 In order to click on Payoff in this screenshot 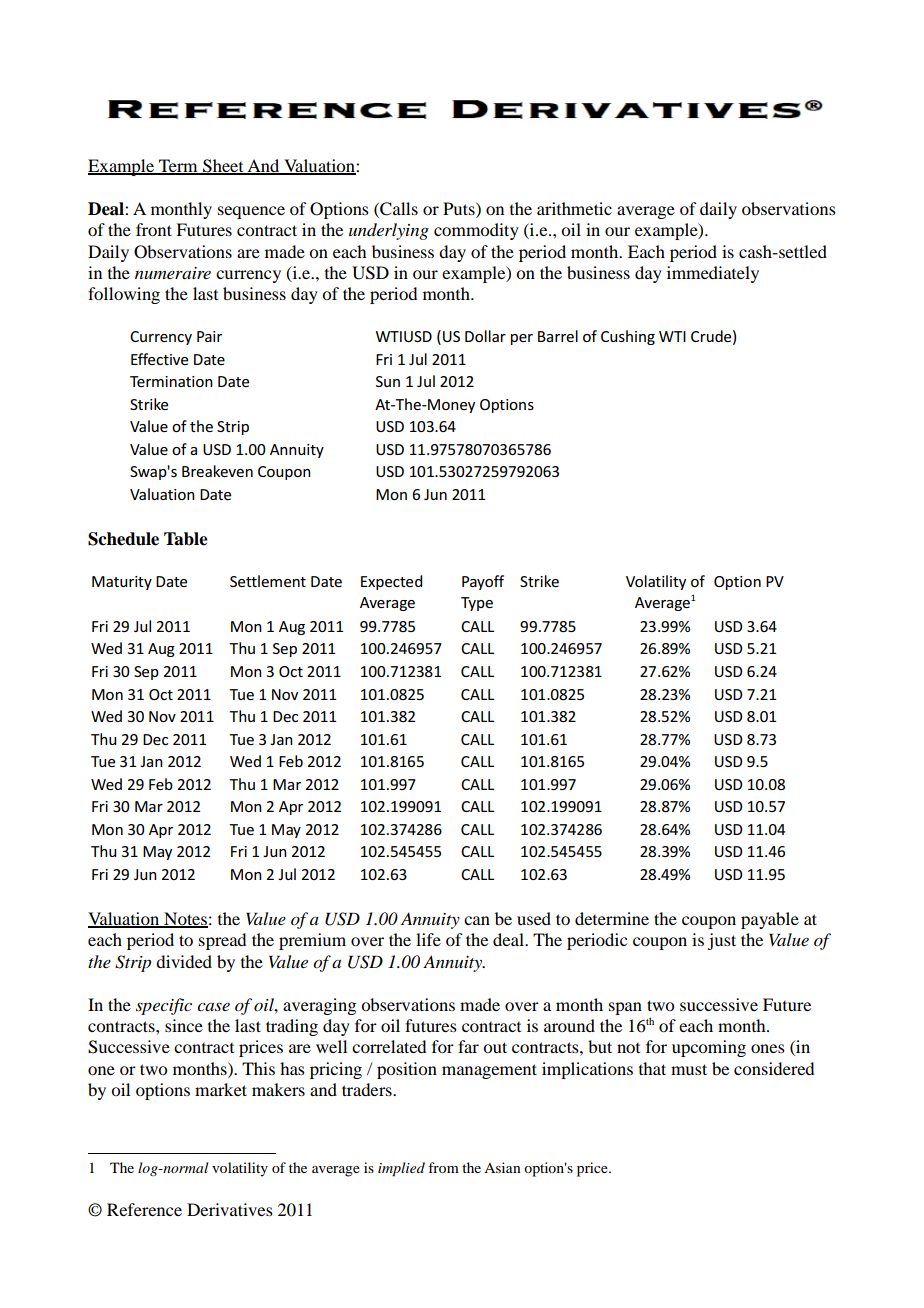, I will do `click(483, 582)`.
